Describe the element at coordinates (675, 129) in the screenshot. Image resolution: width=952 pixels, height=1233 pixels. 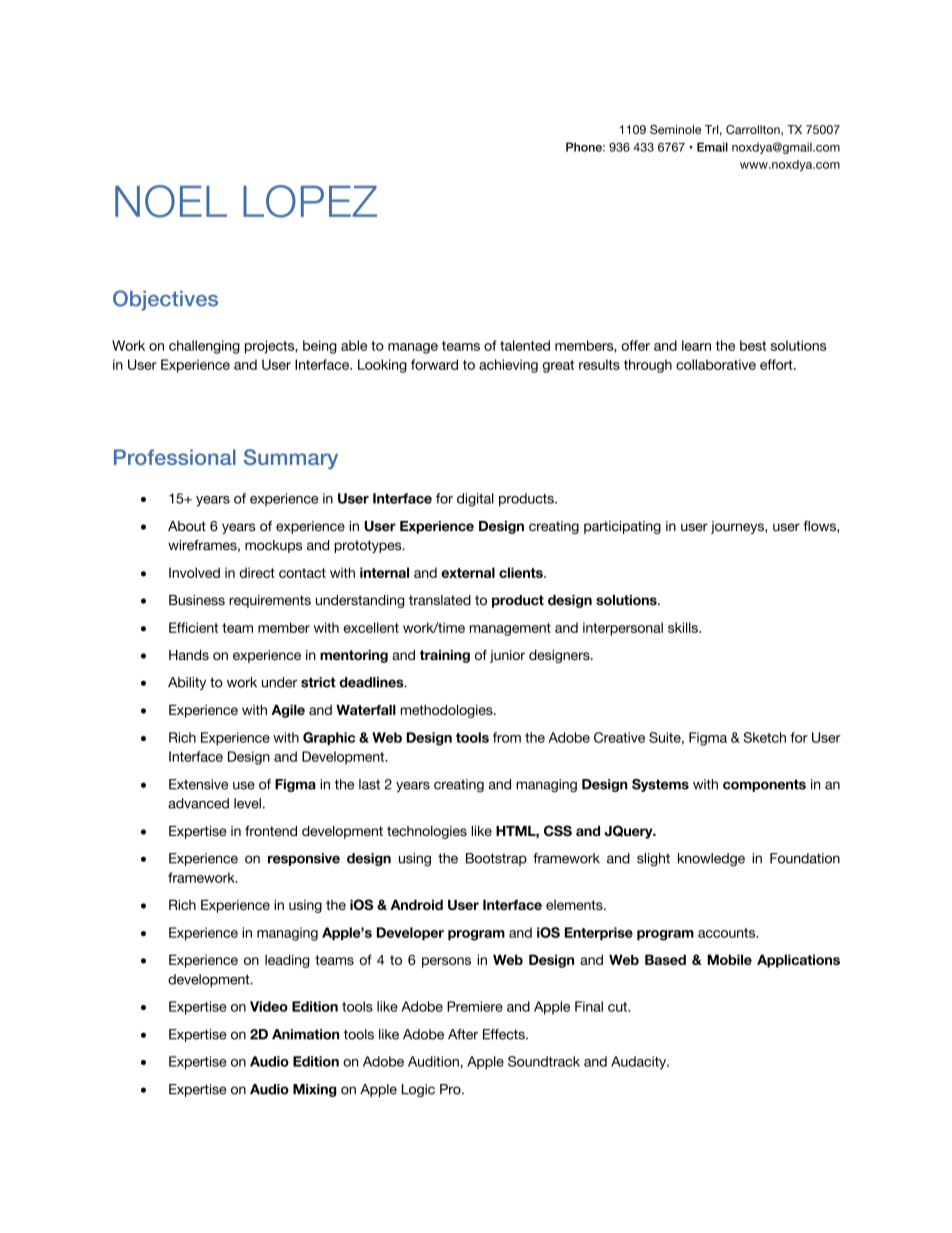
I see `Seminole` at that location.
